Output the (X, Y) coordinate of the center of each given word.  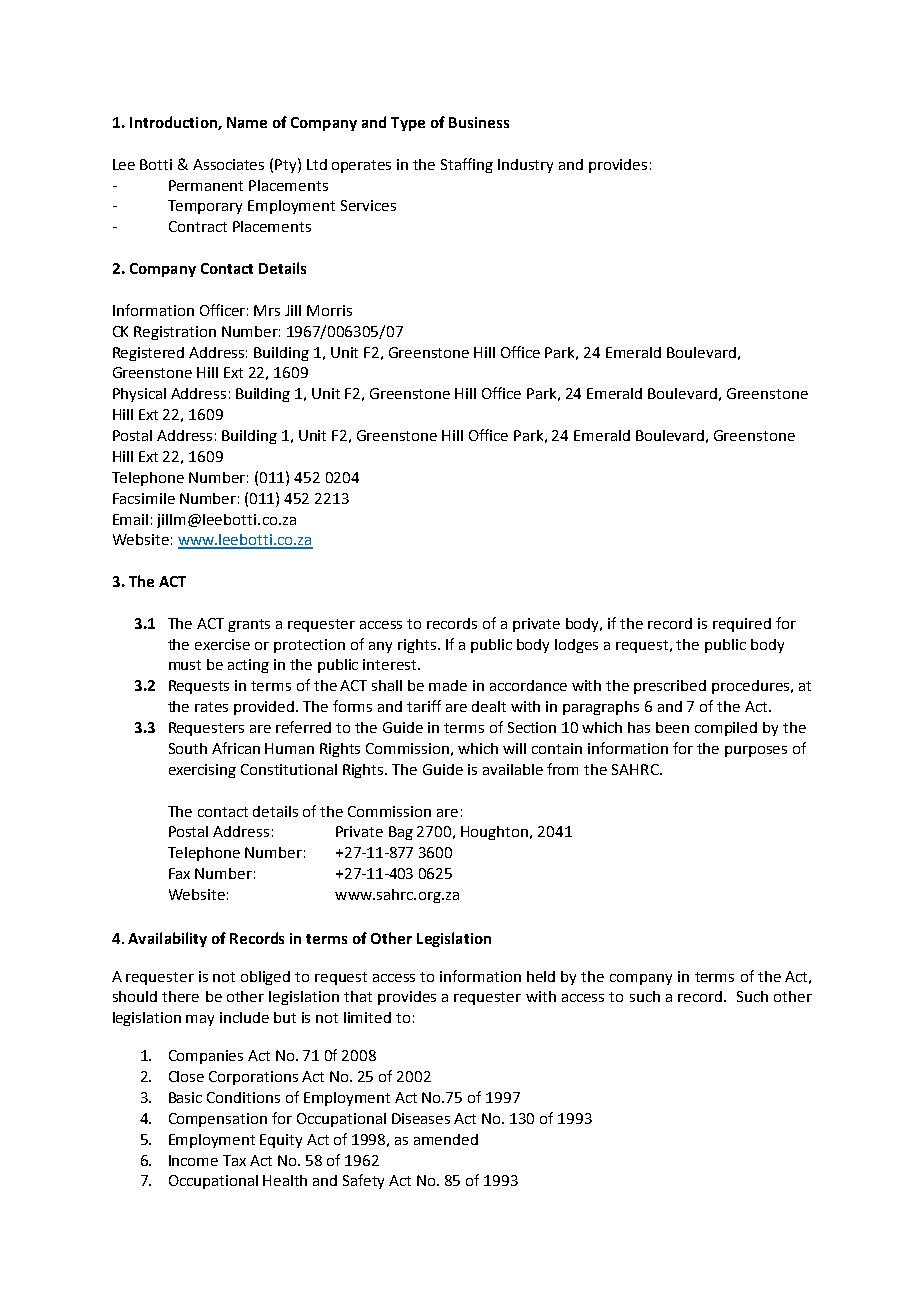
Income (193, 1160)
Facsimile (144, 498)
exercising (202, 771)
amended (446, 1139)
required (742, 625)
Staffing (467, 165)
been (672, 727)
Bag (401, 833)
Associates (228, 164)
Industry (525, 166)
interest (391, 664)
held (541, 976)
